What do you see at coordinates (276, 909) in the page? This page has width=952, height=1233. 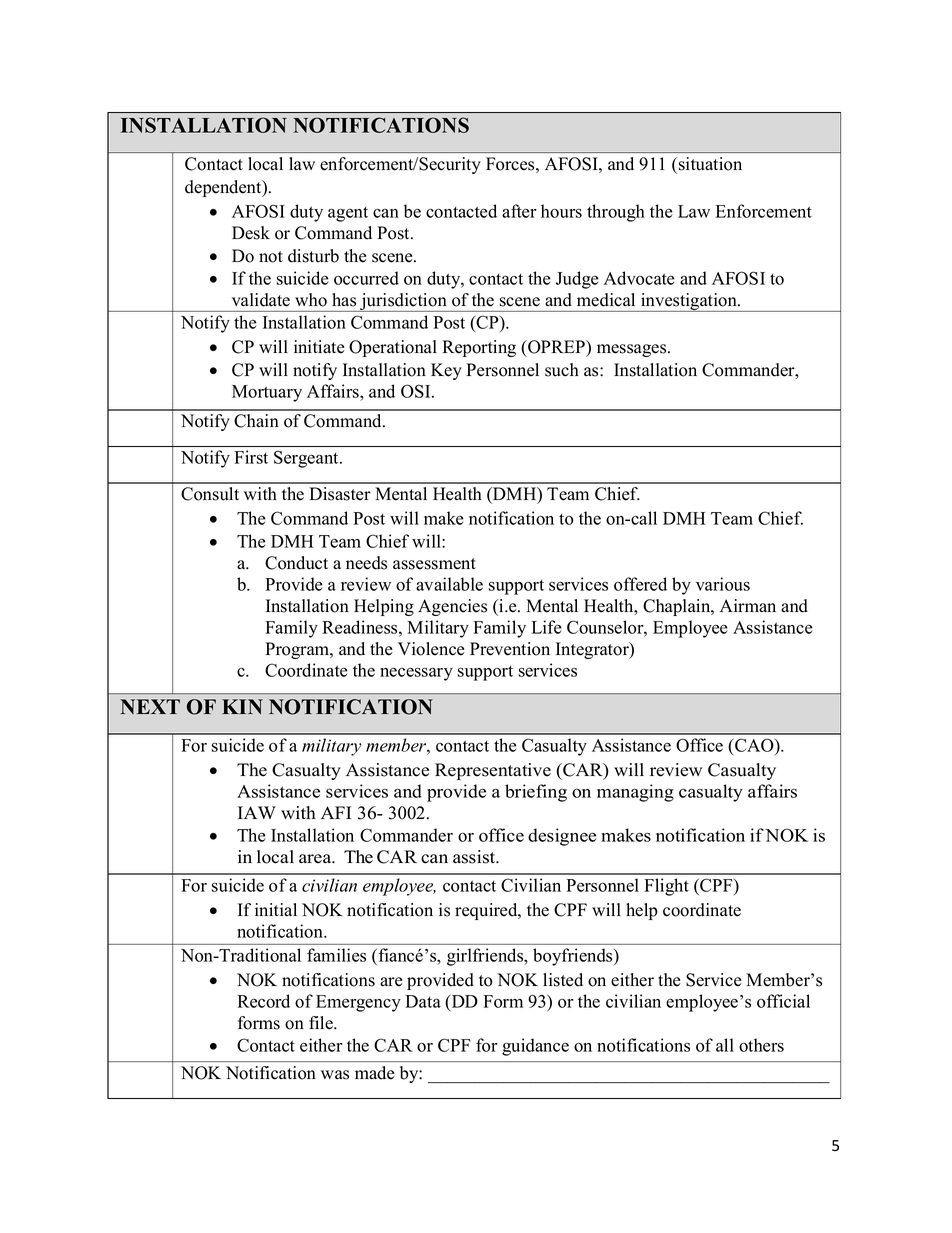 I see `initial` at bounding box center [276, 909].
